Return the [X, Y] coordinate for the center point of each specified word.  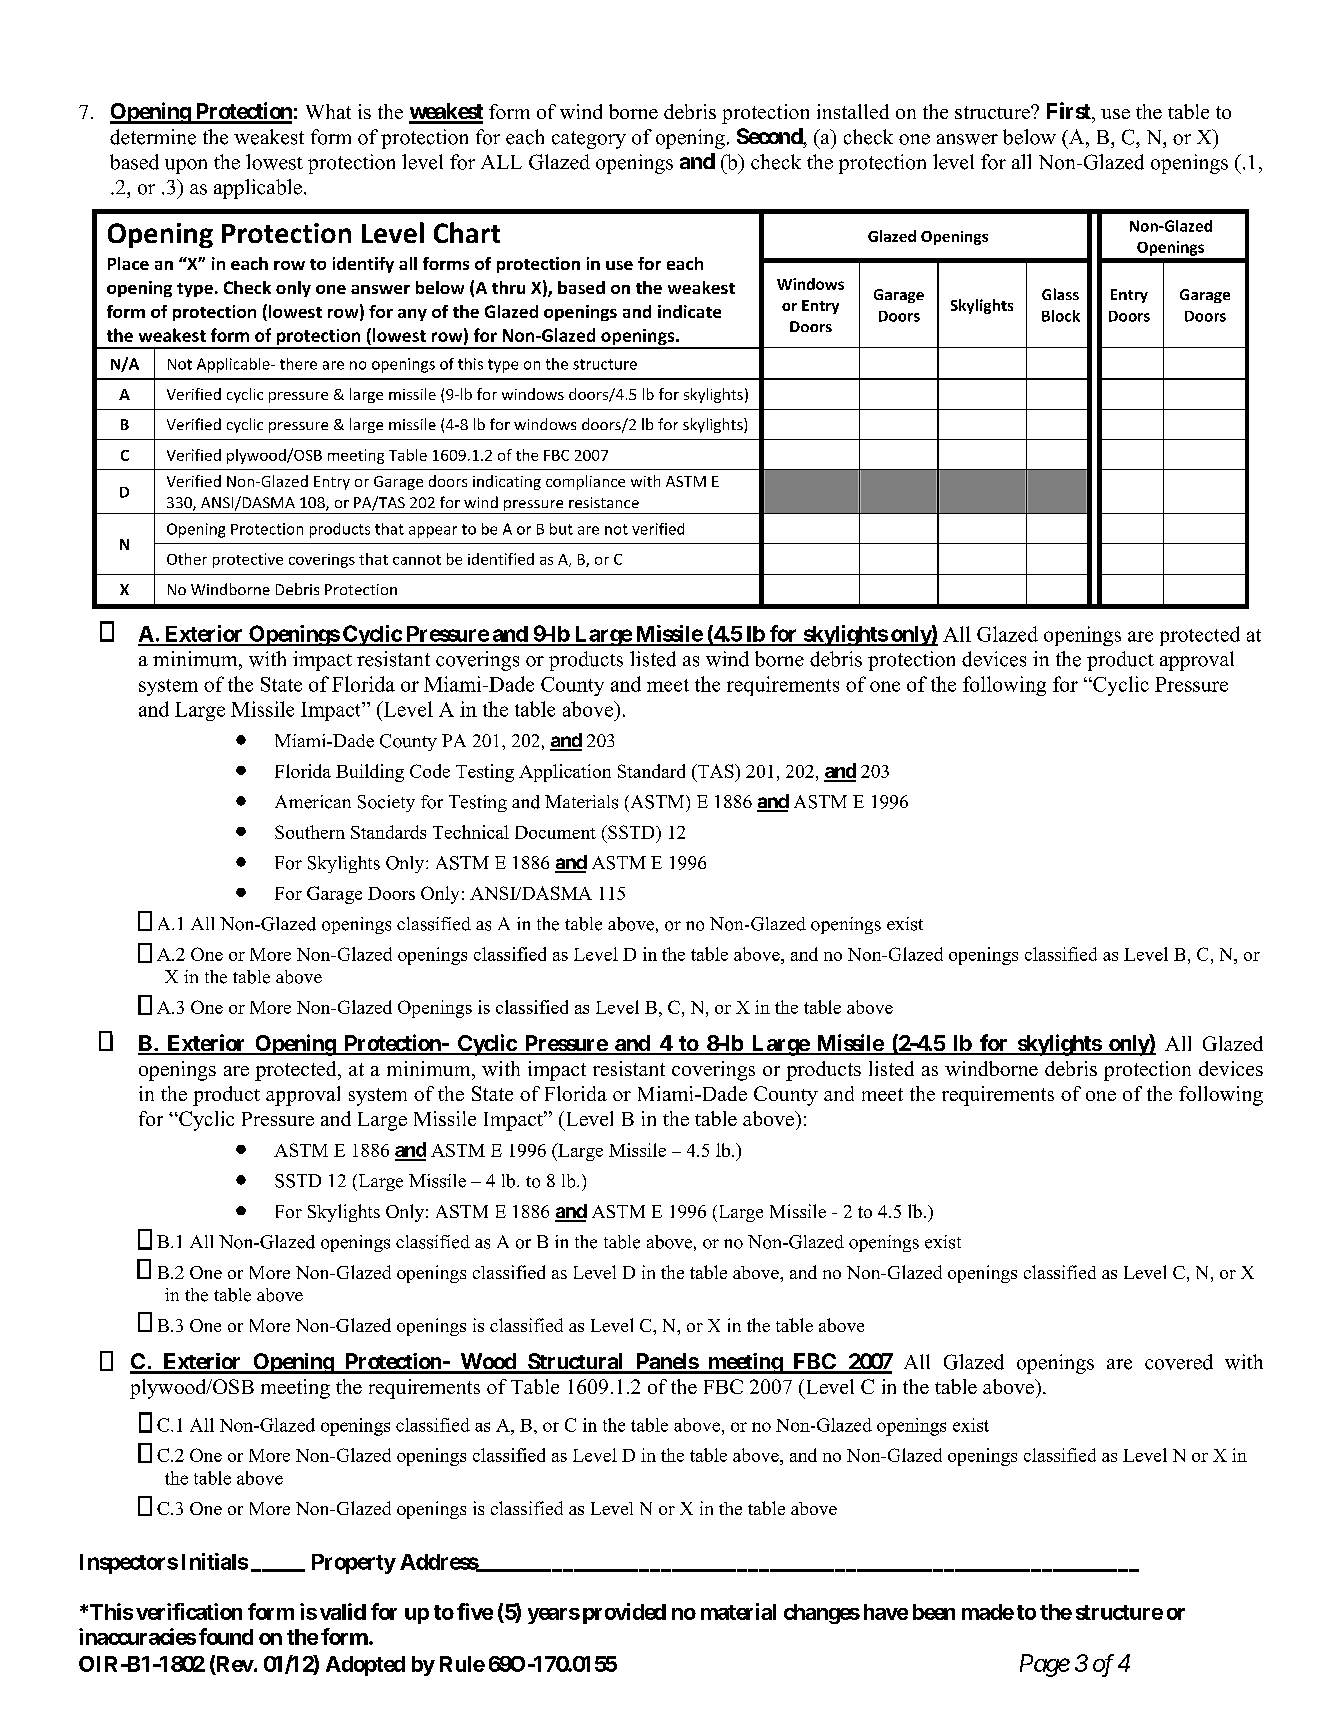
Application [565, 773]
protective [248, 560]
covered [1179, 1362]
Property [354, 1564]
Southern [310, 832]
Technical [471, 832]
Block [1061, 316]
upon [186, 166]
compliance [585, 482]
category [589, 140]
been [934, 1612]
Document [555, 832]
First [1070, 110]
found [226, 1636]
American [313, 802]
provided [624, 1613]
